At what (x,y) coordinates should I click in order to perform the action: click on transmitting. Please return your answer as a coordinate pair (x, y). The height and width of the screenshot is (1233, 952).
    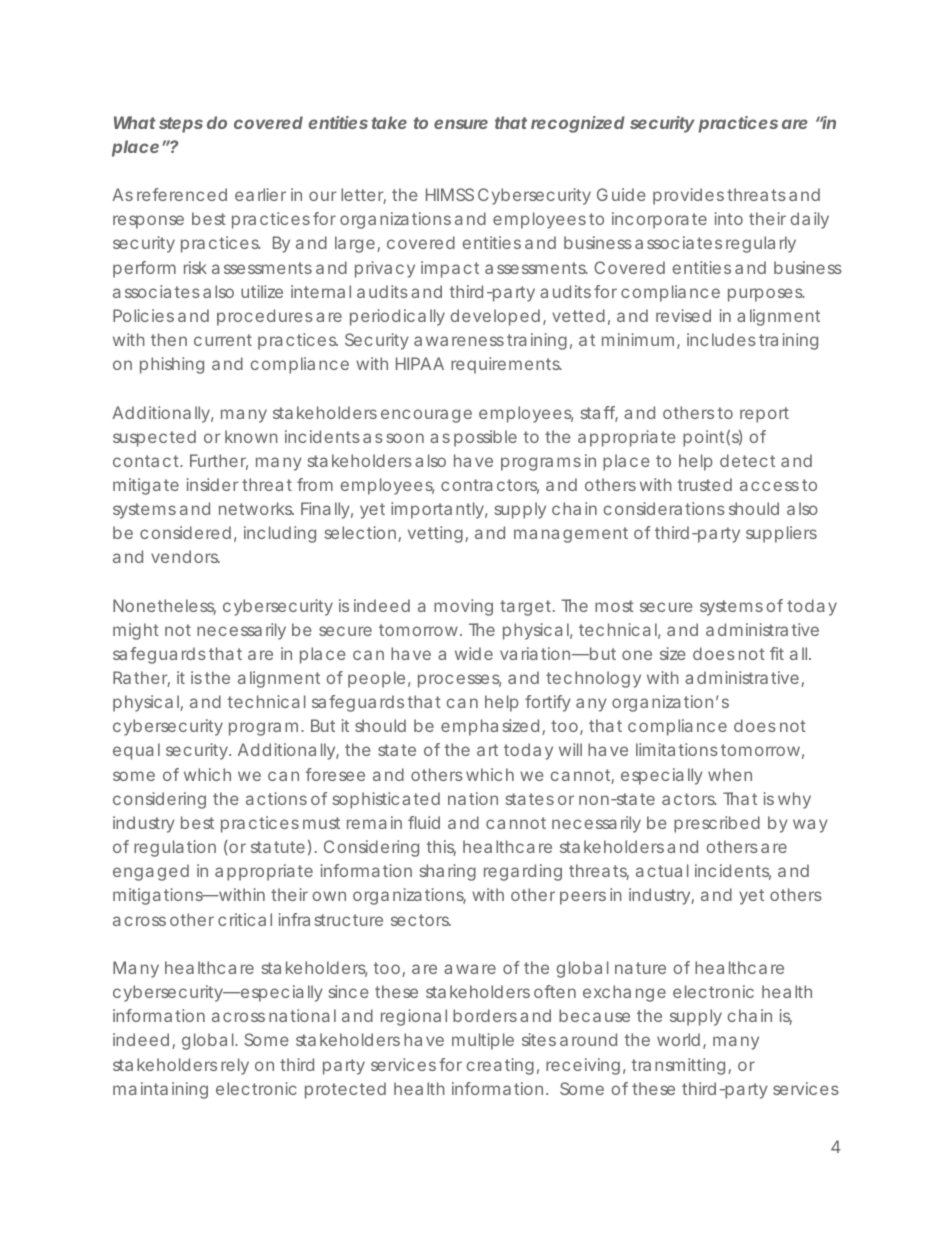
    Looking at the image, I should click on (680, 1066).
